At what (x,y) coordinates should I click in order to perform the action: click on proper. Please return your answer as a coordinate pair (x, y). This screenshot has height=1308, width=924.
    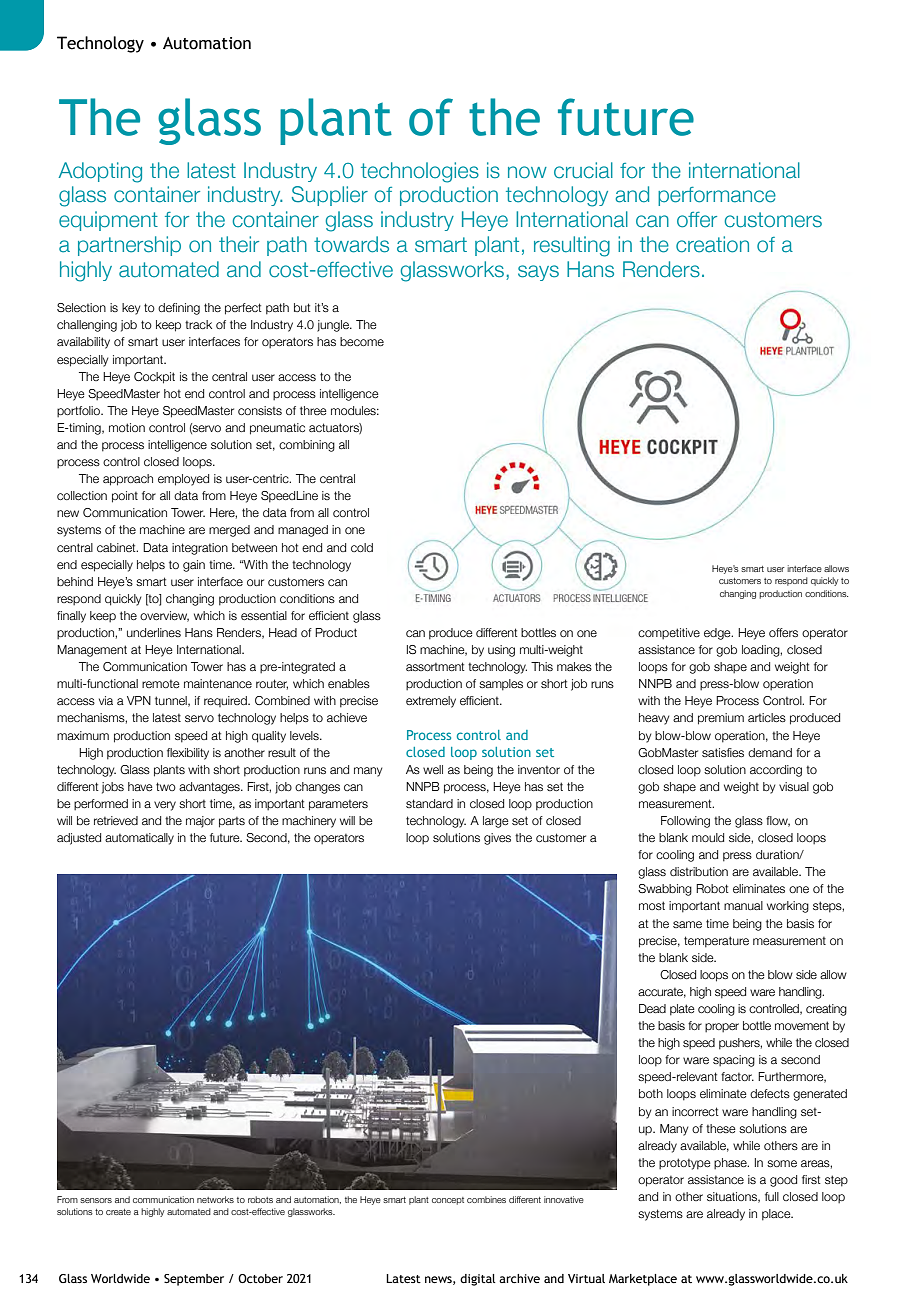
    Looking at the image, I should click on (722, 1027).
